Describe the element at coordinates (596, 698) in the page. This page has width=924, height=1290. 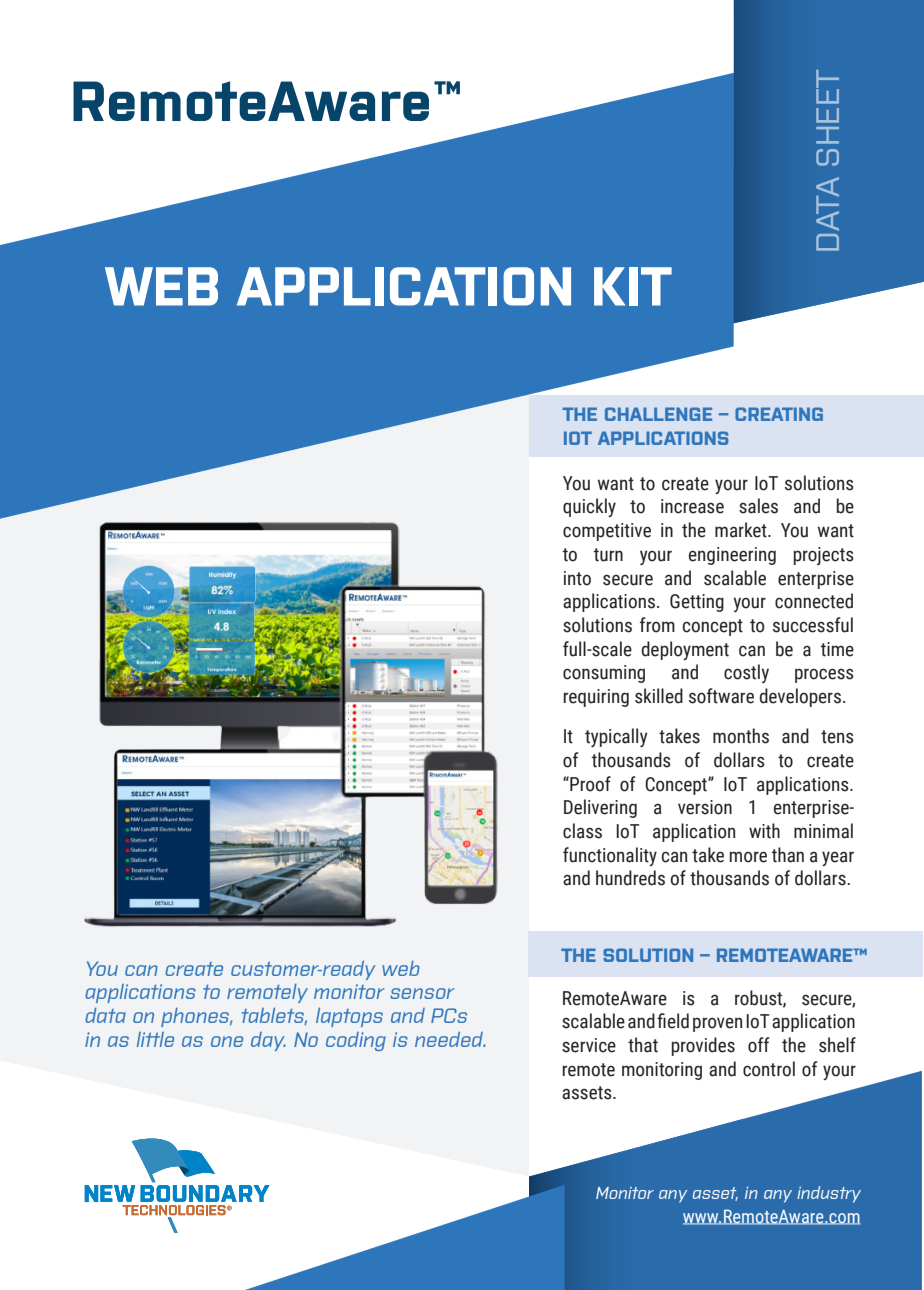
I see `requiring` at that location.
